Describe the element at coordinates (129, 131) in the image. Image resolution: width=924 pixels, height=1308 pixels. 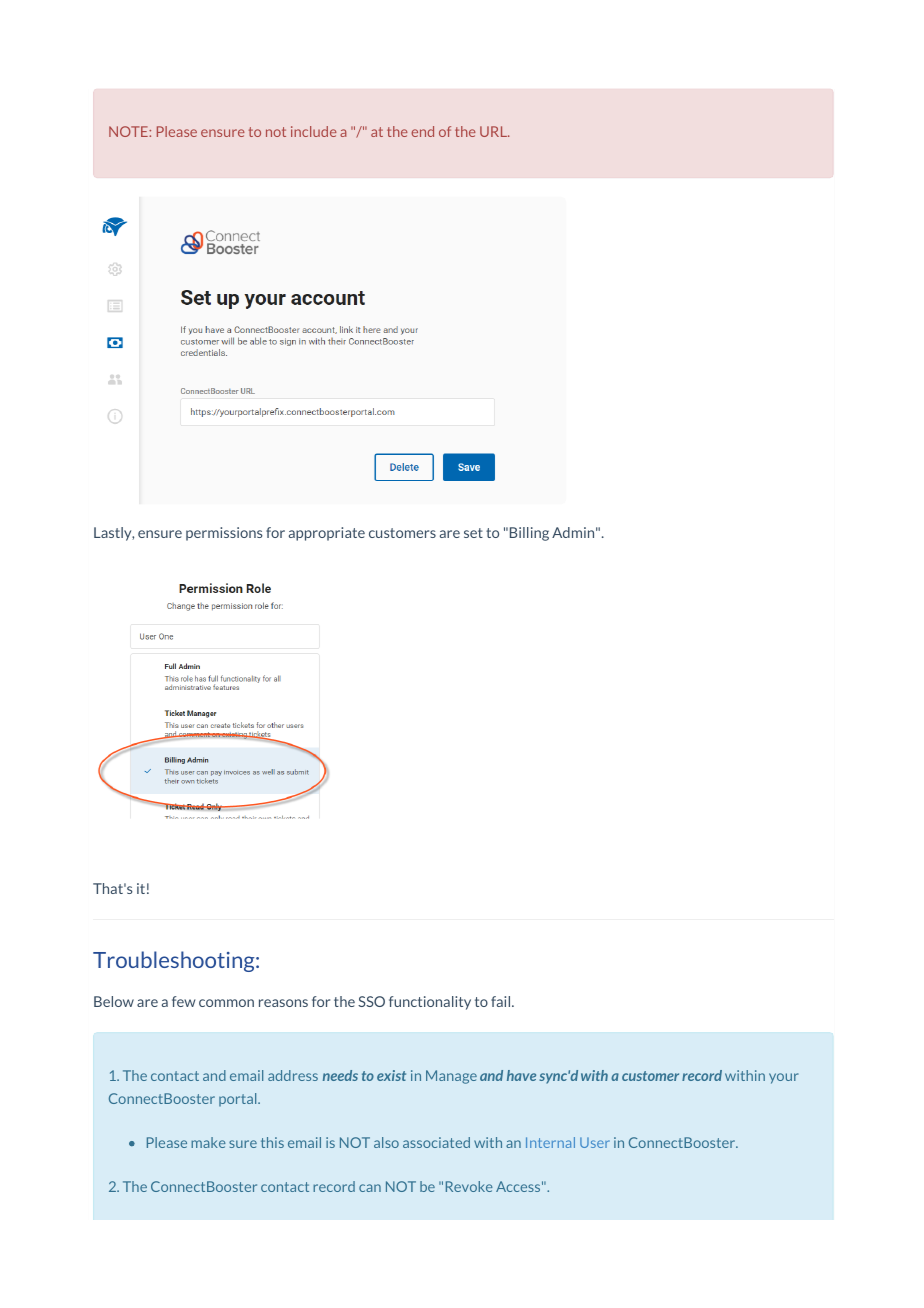
I see `NOTE` at that location.
